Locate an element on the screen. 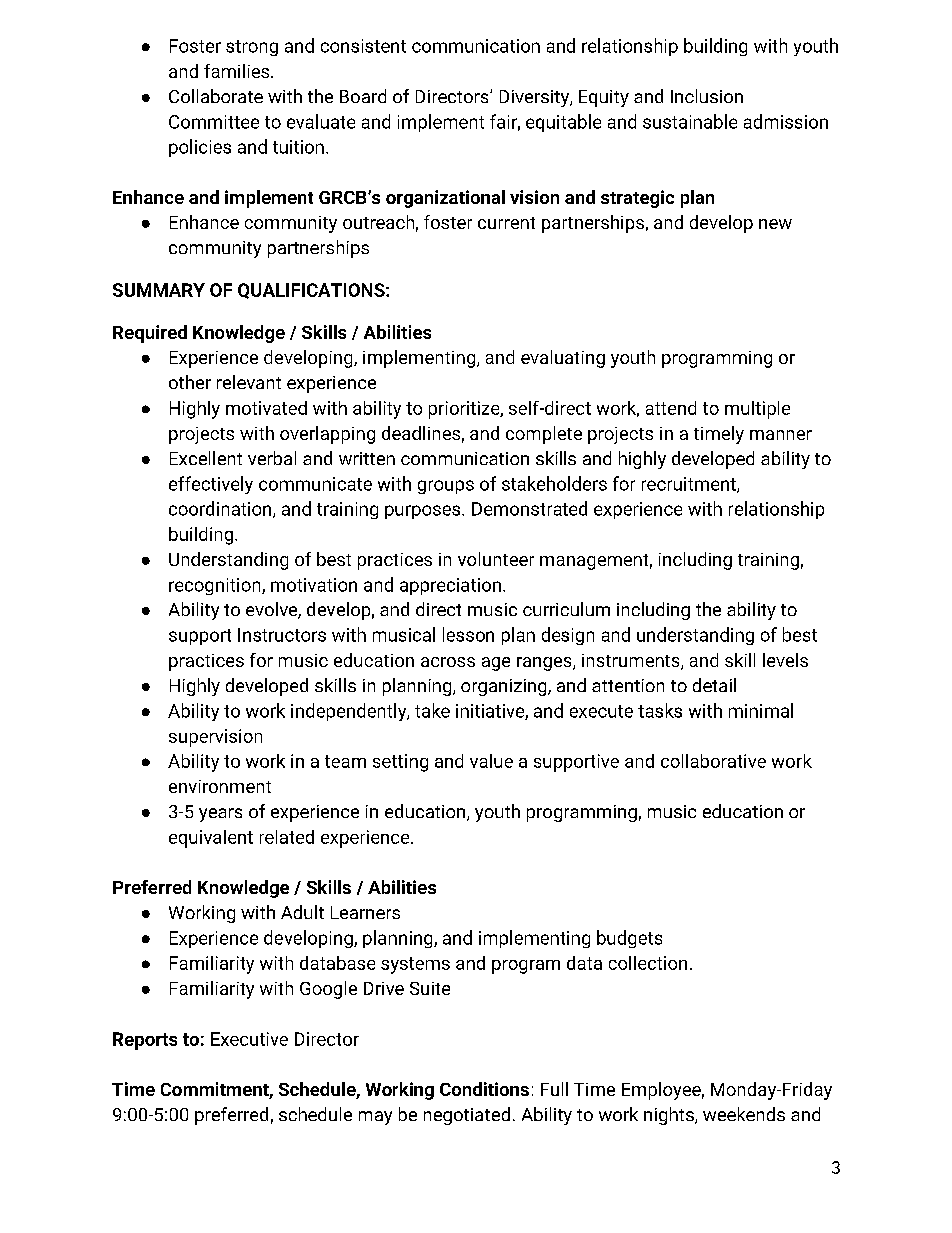  collaborative is located at coordinates (713, 761).
